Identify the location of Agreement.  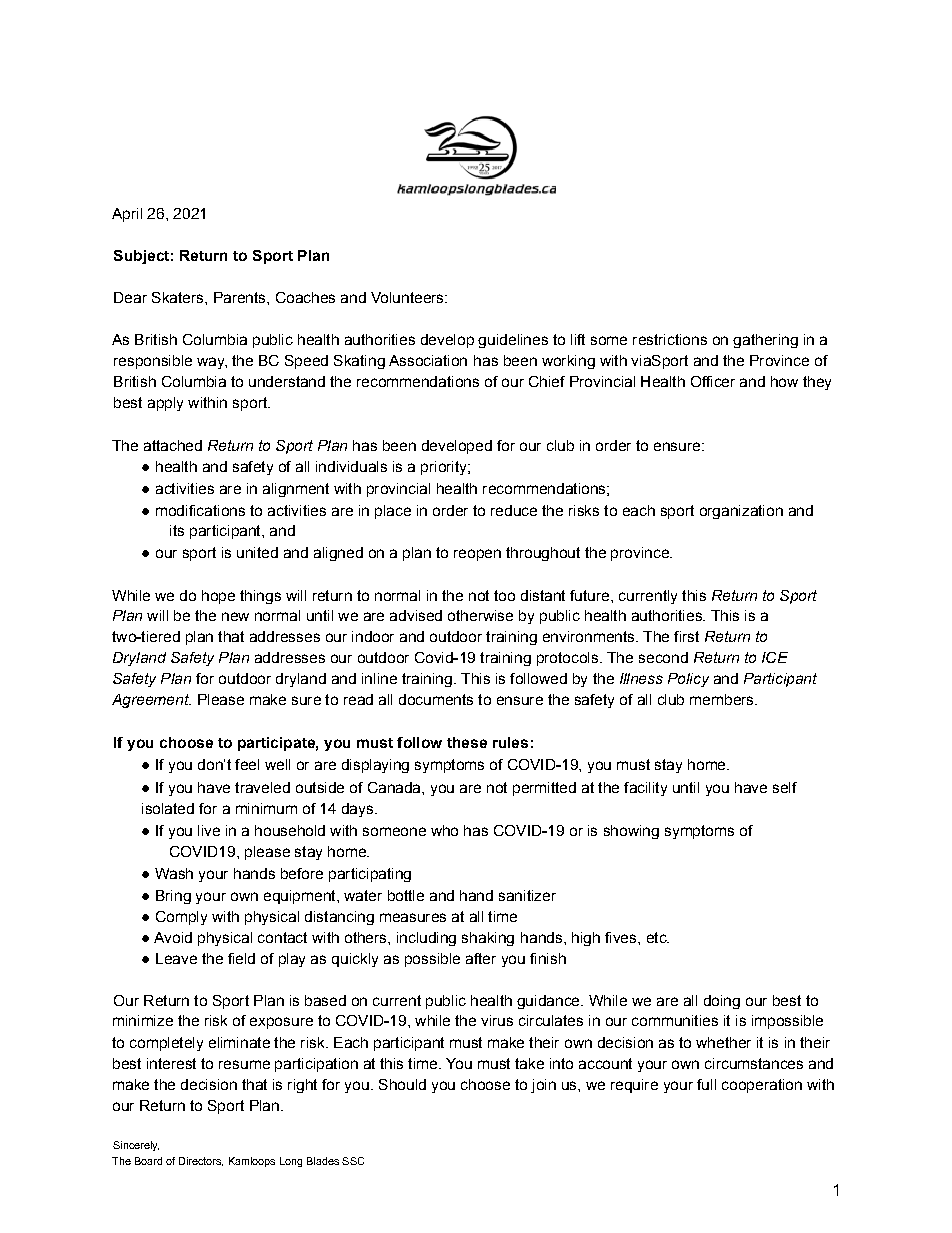
(151, 701).
